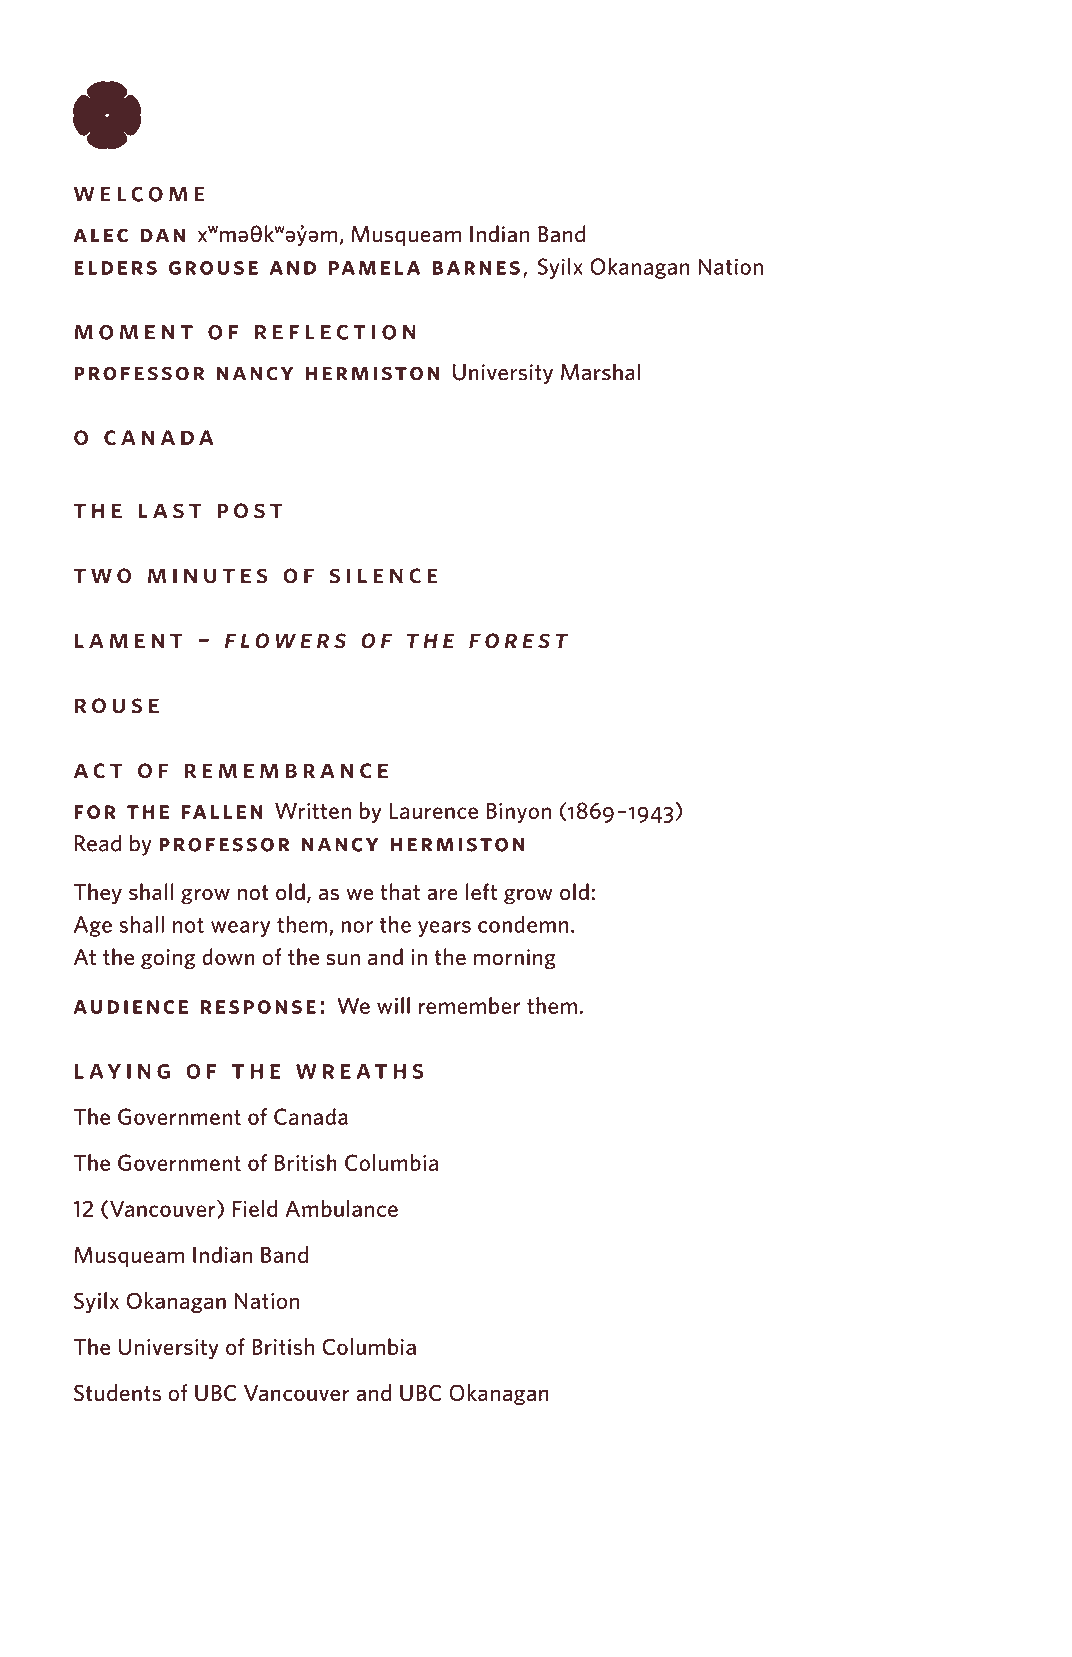  What do you see at coordinates (313, 811) in the screenshot?
I see `Written` at bounding box center [313, 811].
